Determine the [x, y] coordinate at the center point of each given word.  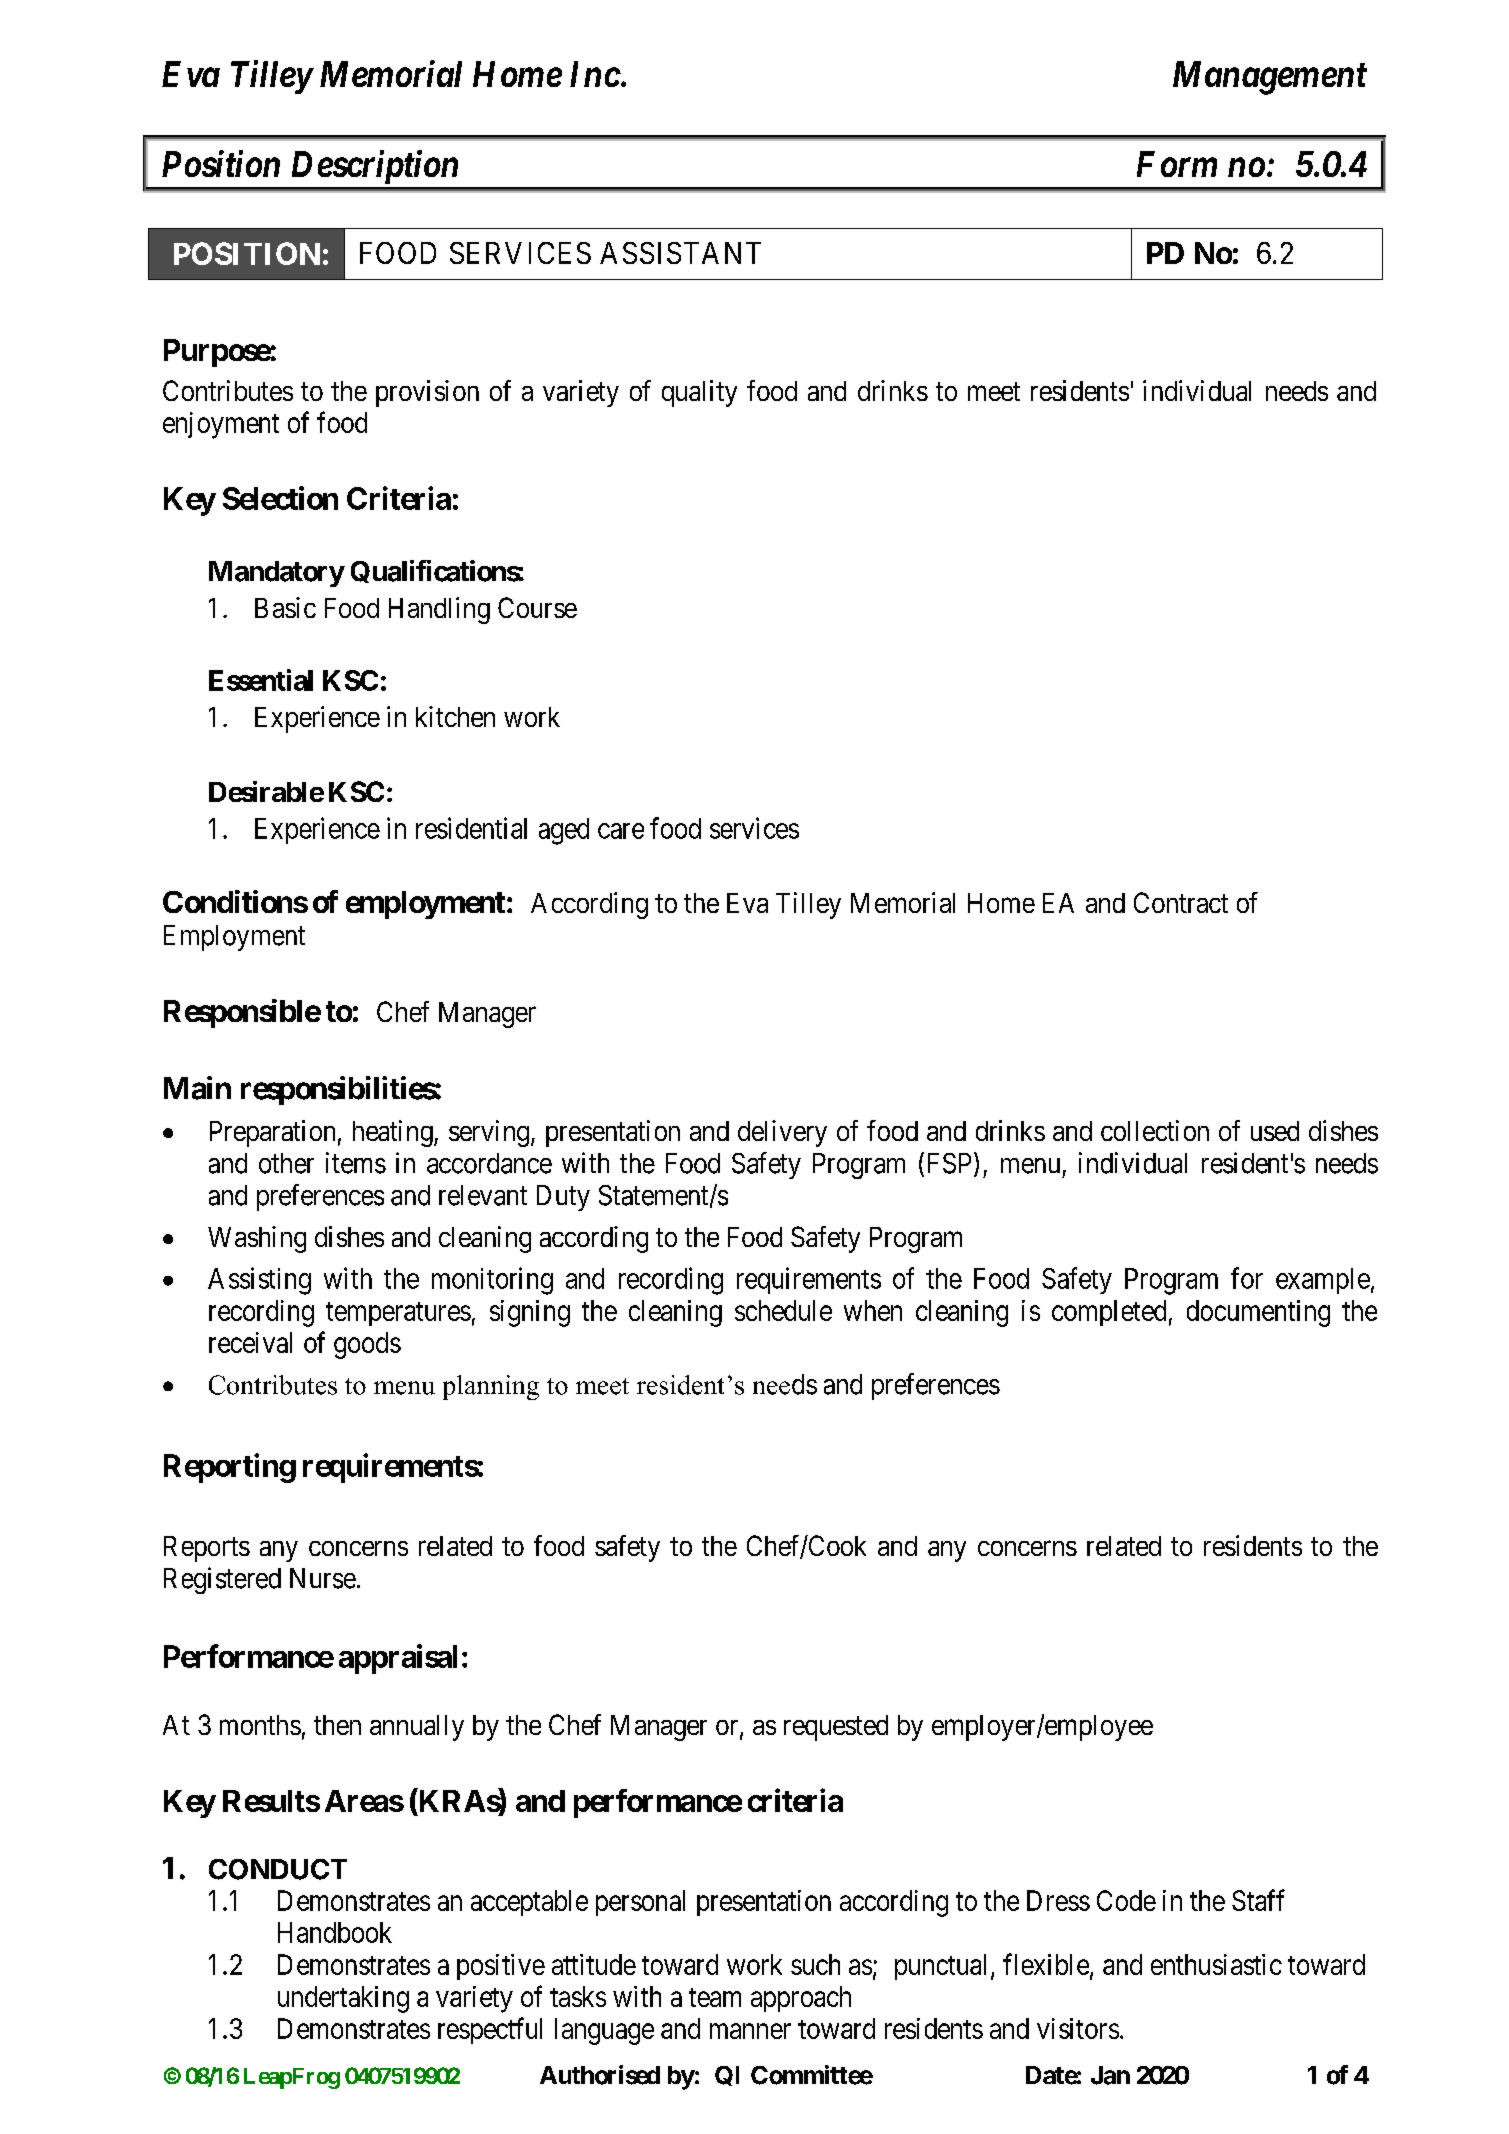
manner [750, 2031]
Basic [285, 607]
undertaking [343, 1999]
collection [1155, 1130]
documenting [1258, 1313]
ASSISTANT [680, 253]
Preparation [272, 1133]
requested [836, 1728]
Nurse [323, 1578]
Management [1270, 78]
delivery [782, 1133]
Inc [595, 74]
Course [537, 607]
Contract [1181, 902]
